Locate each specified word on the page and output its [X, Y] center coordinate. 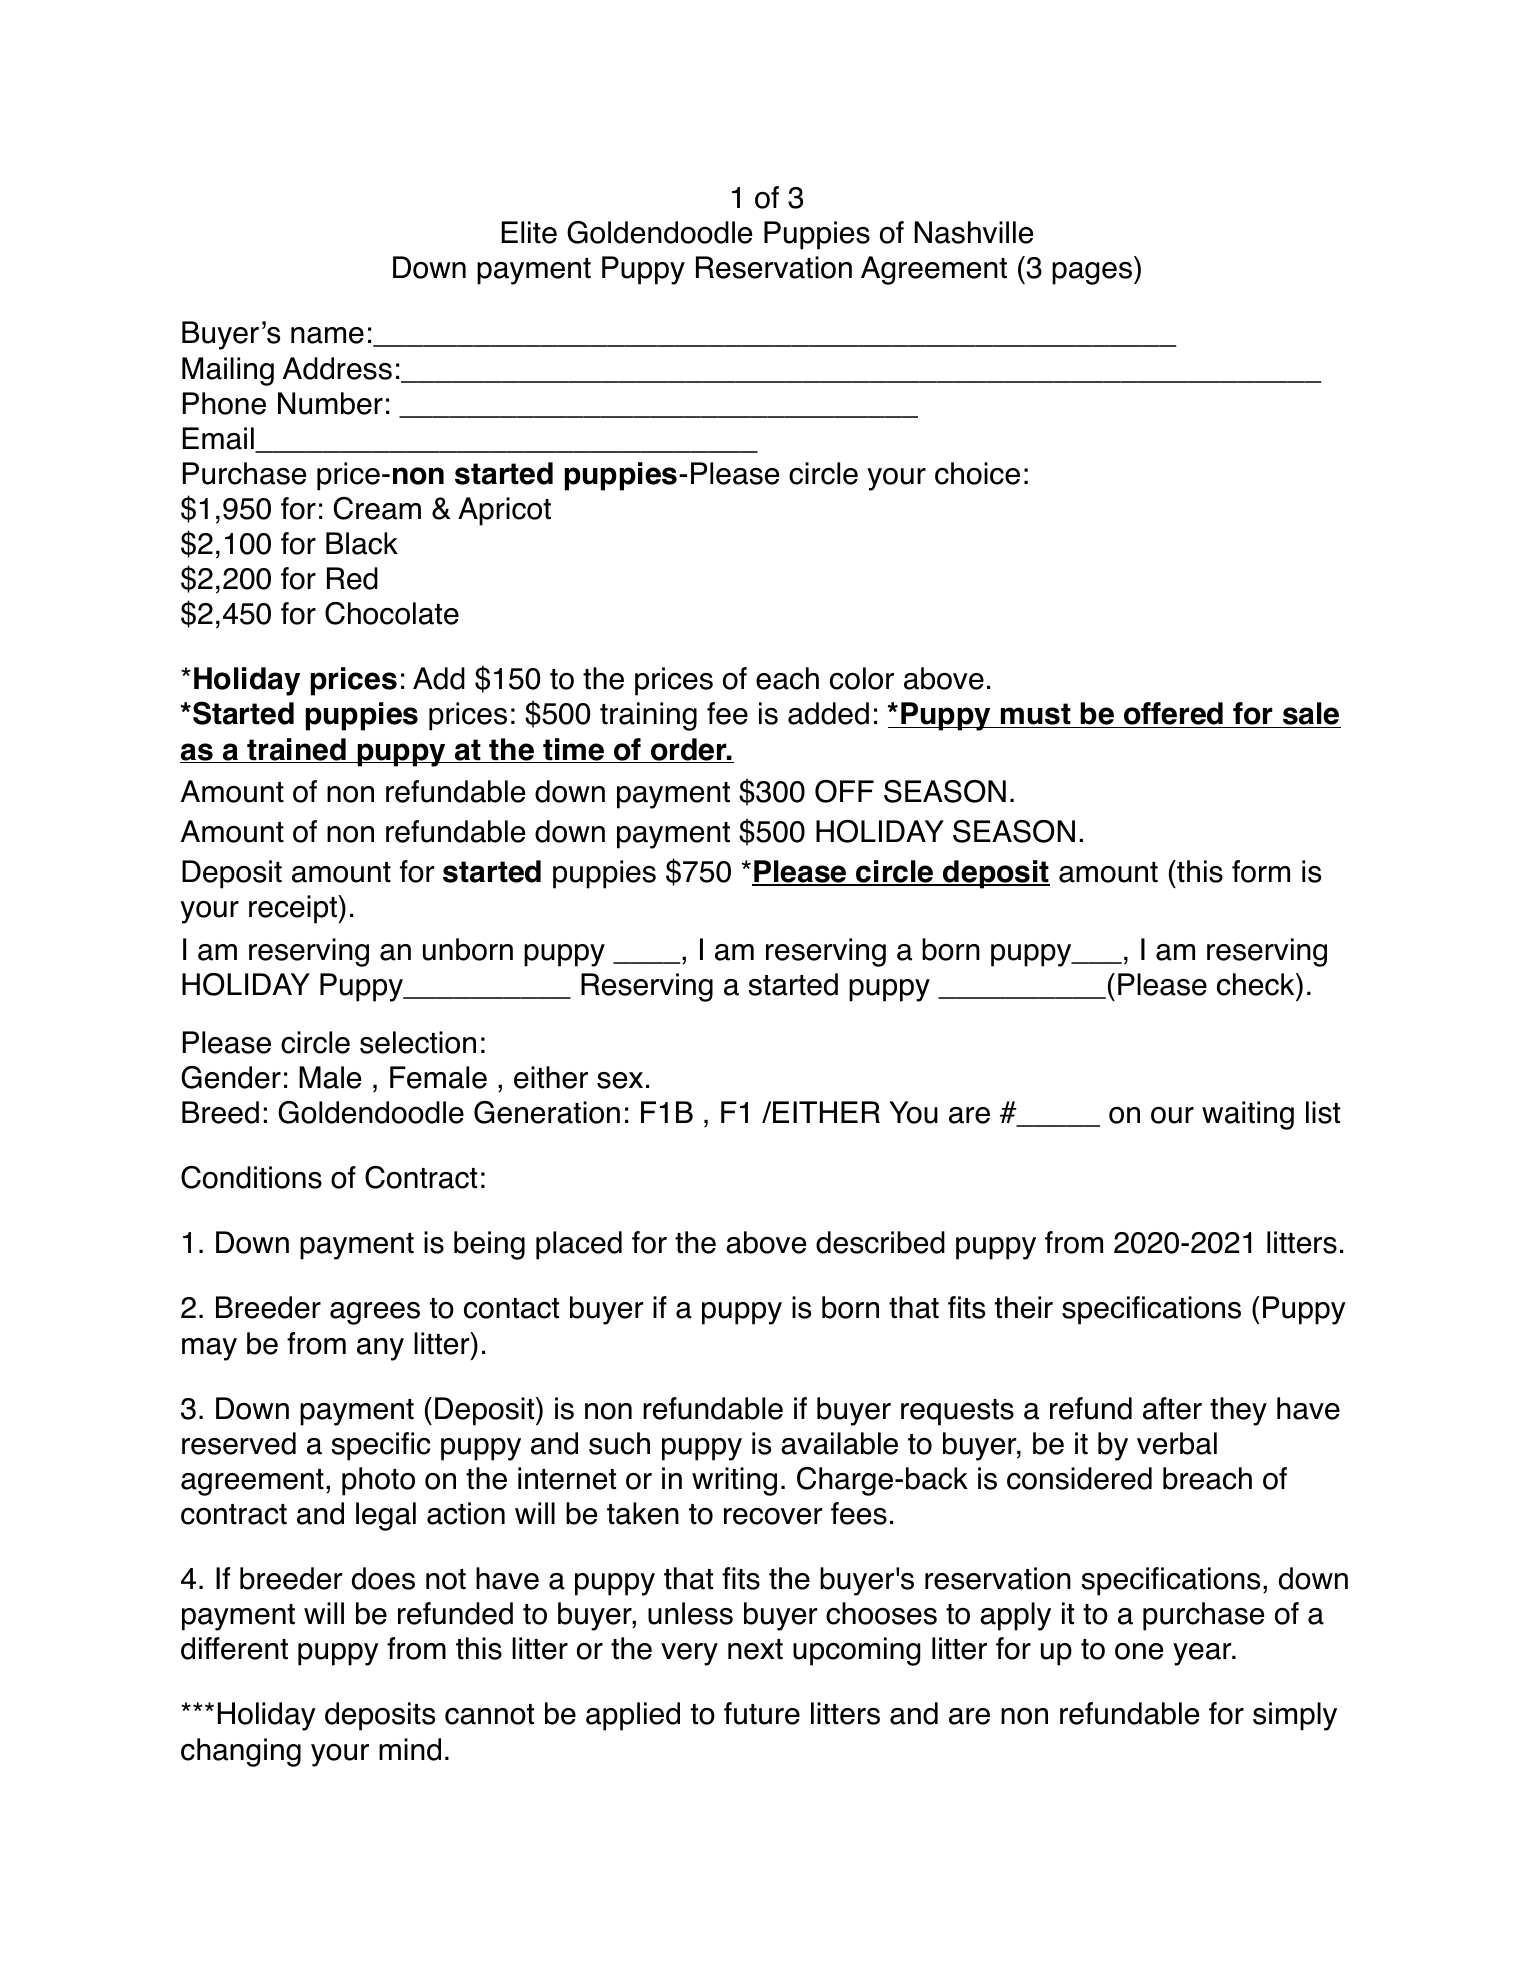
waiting [1248, 1115]
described [880, 1242]
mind [410, 1749]
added [828, 713]
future [762, 1713]
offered [1174, 715]
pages [1093, 273]
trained [296, 750]
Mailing [228, 371]
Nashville [973, 232]
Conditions [251, 1177]
